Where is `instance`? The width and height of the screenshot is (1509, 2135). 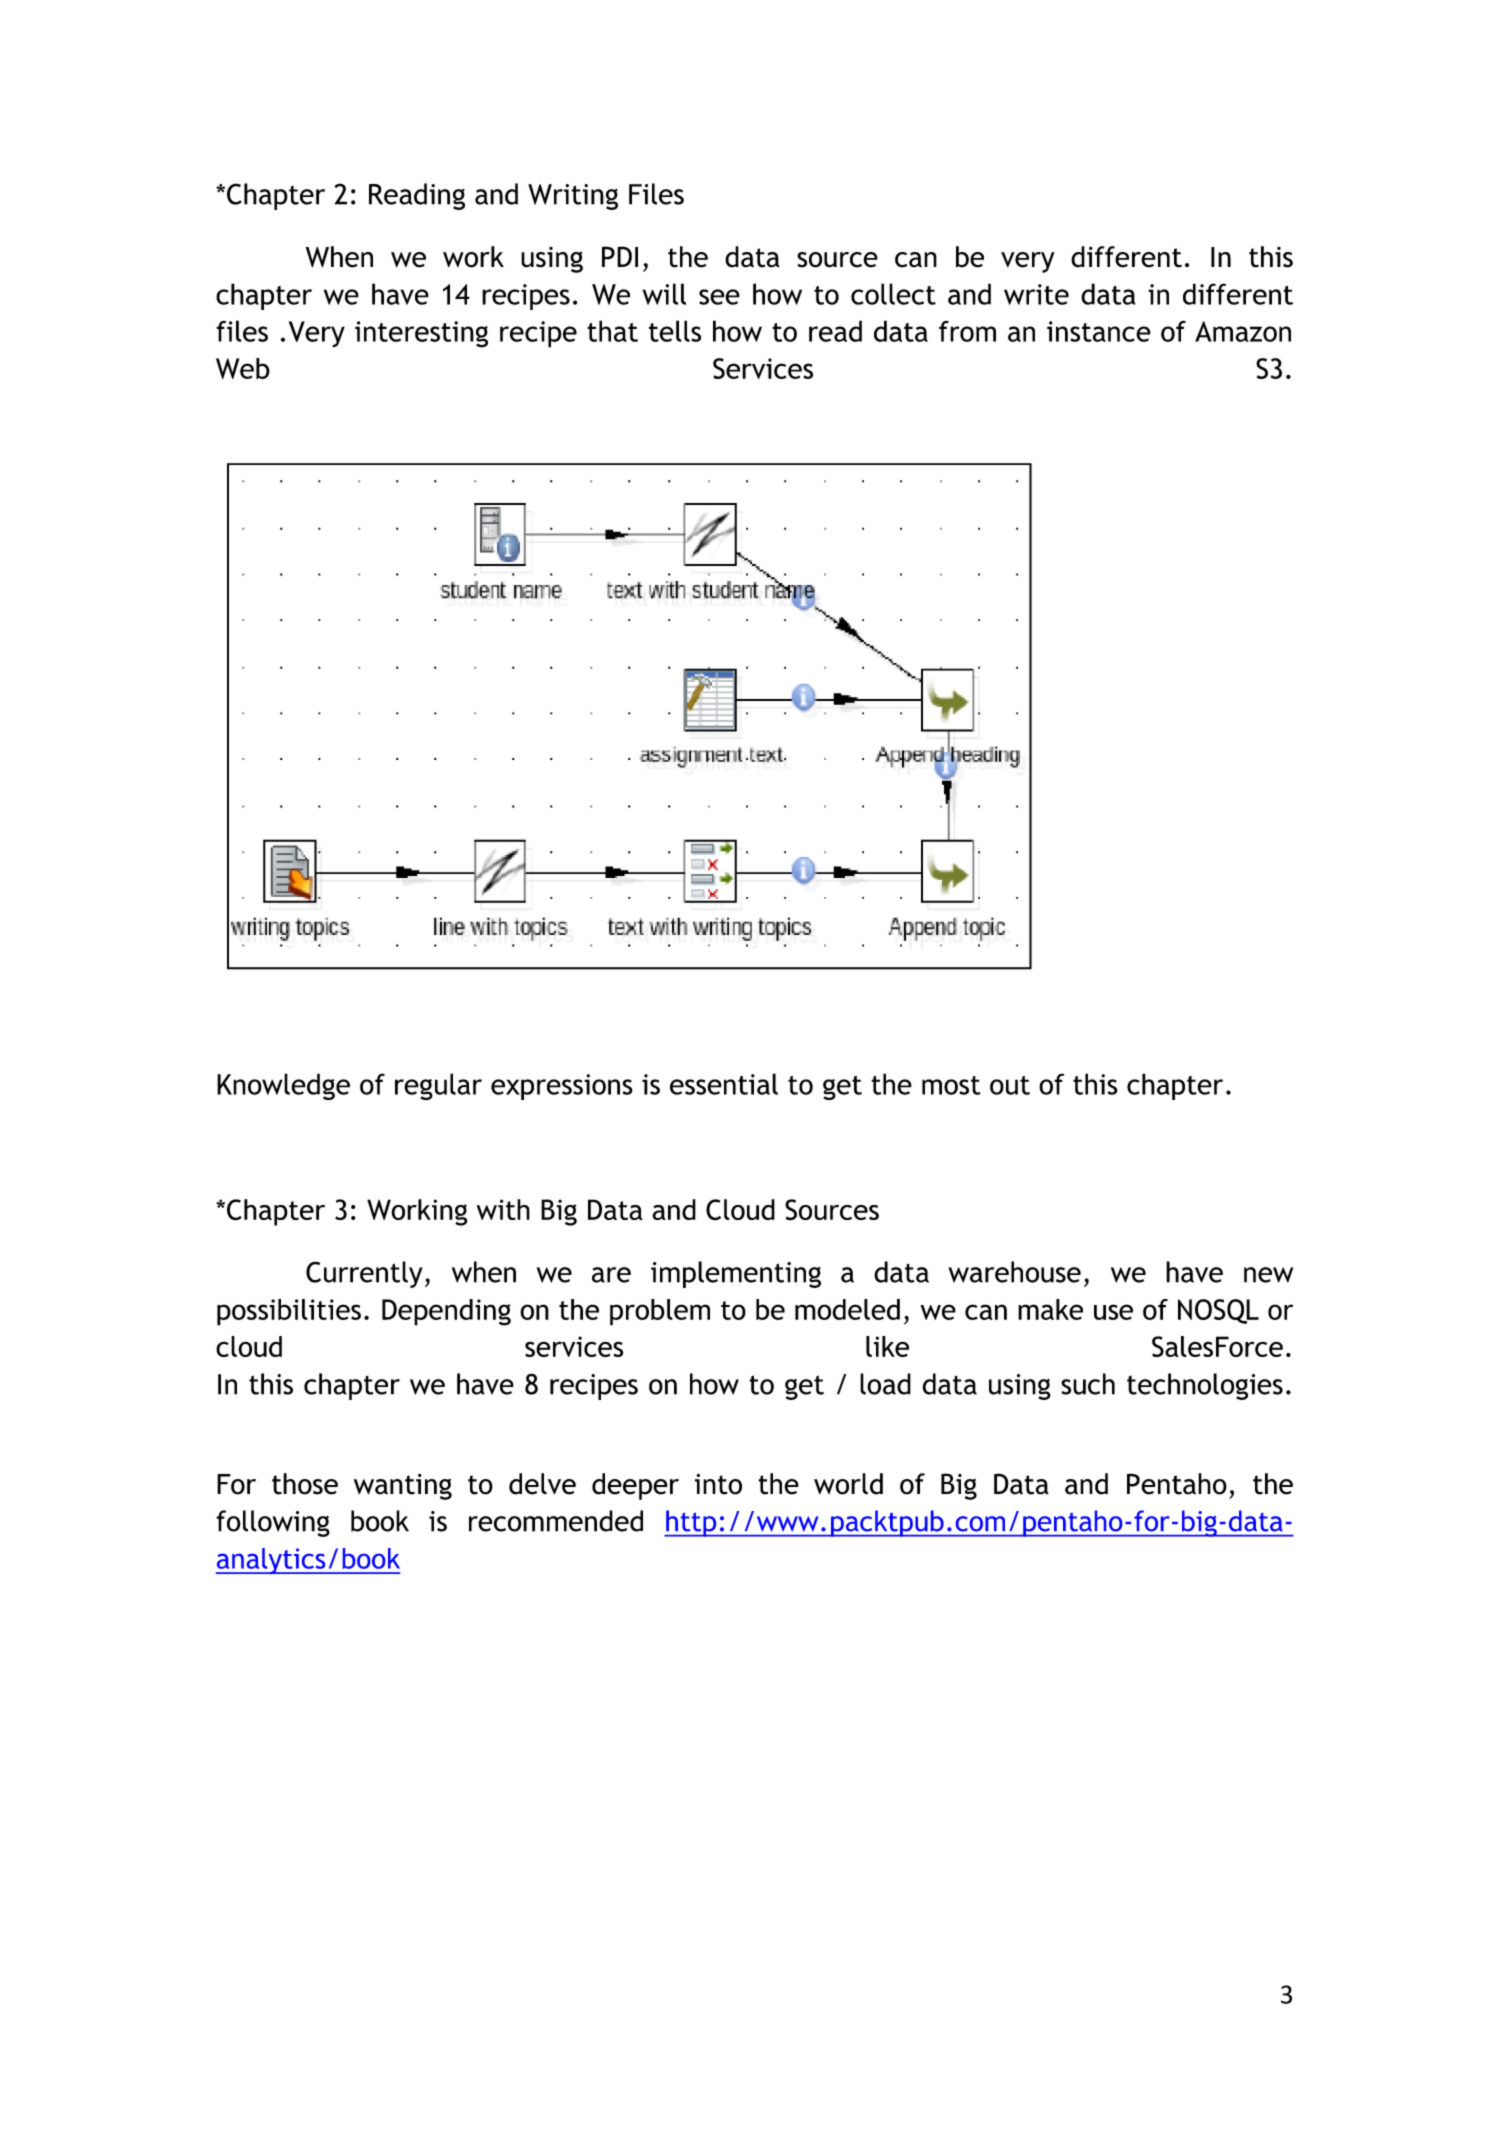
instance is located at coordinates (1099, 331).
